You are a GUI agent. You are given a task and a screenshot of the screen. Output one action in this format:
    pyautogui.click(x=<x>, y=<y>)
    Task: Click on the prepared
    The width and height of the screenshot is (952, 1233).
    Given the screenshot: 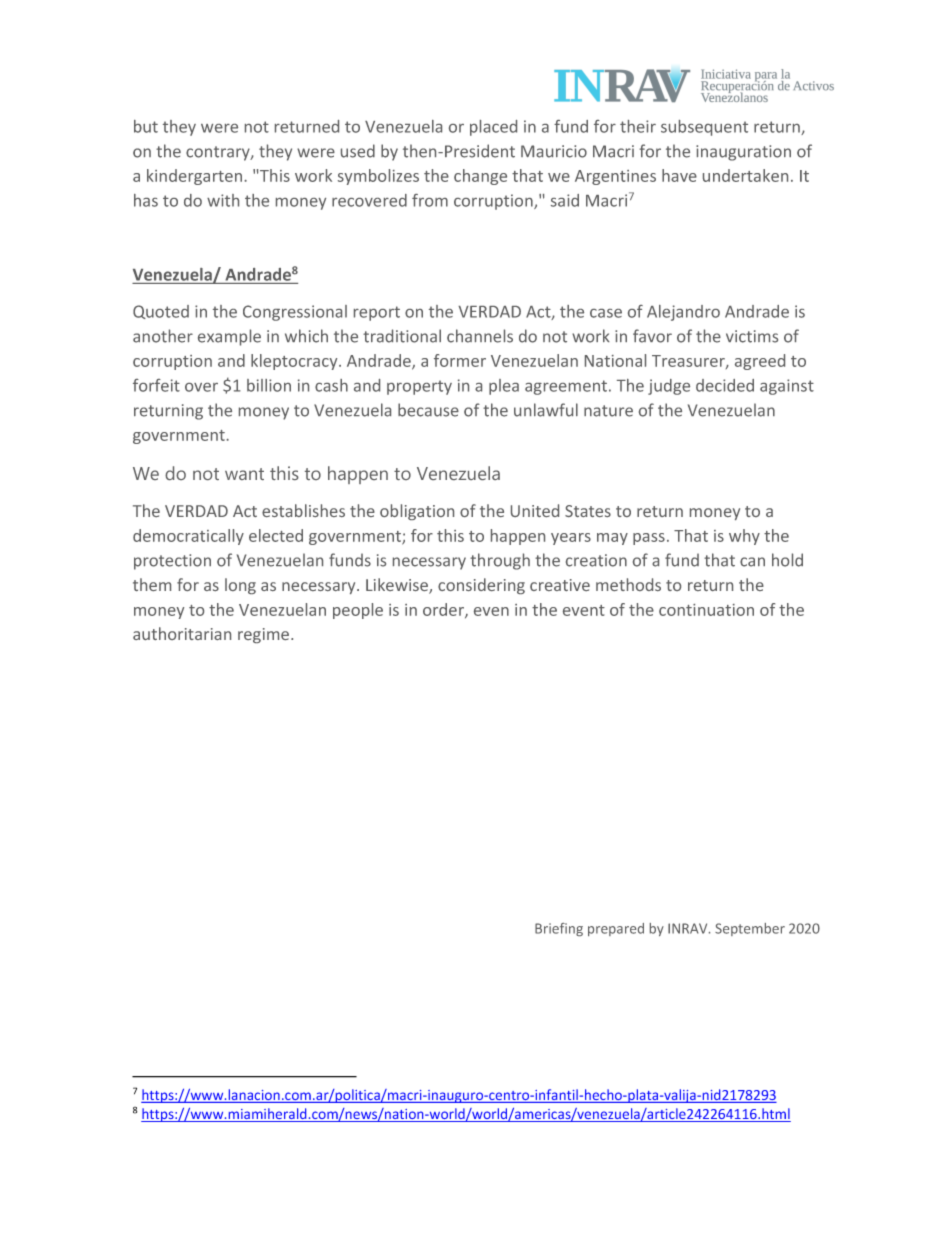 What is the action you would take?
    pyautogui.click(x=616, y=929)
